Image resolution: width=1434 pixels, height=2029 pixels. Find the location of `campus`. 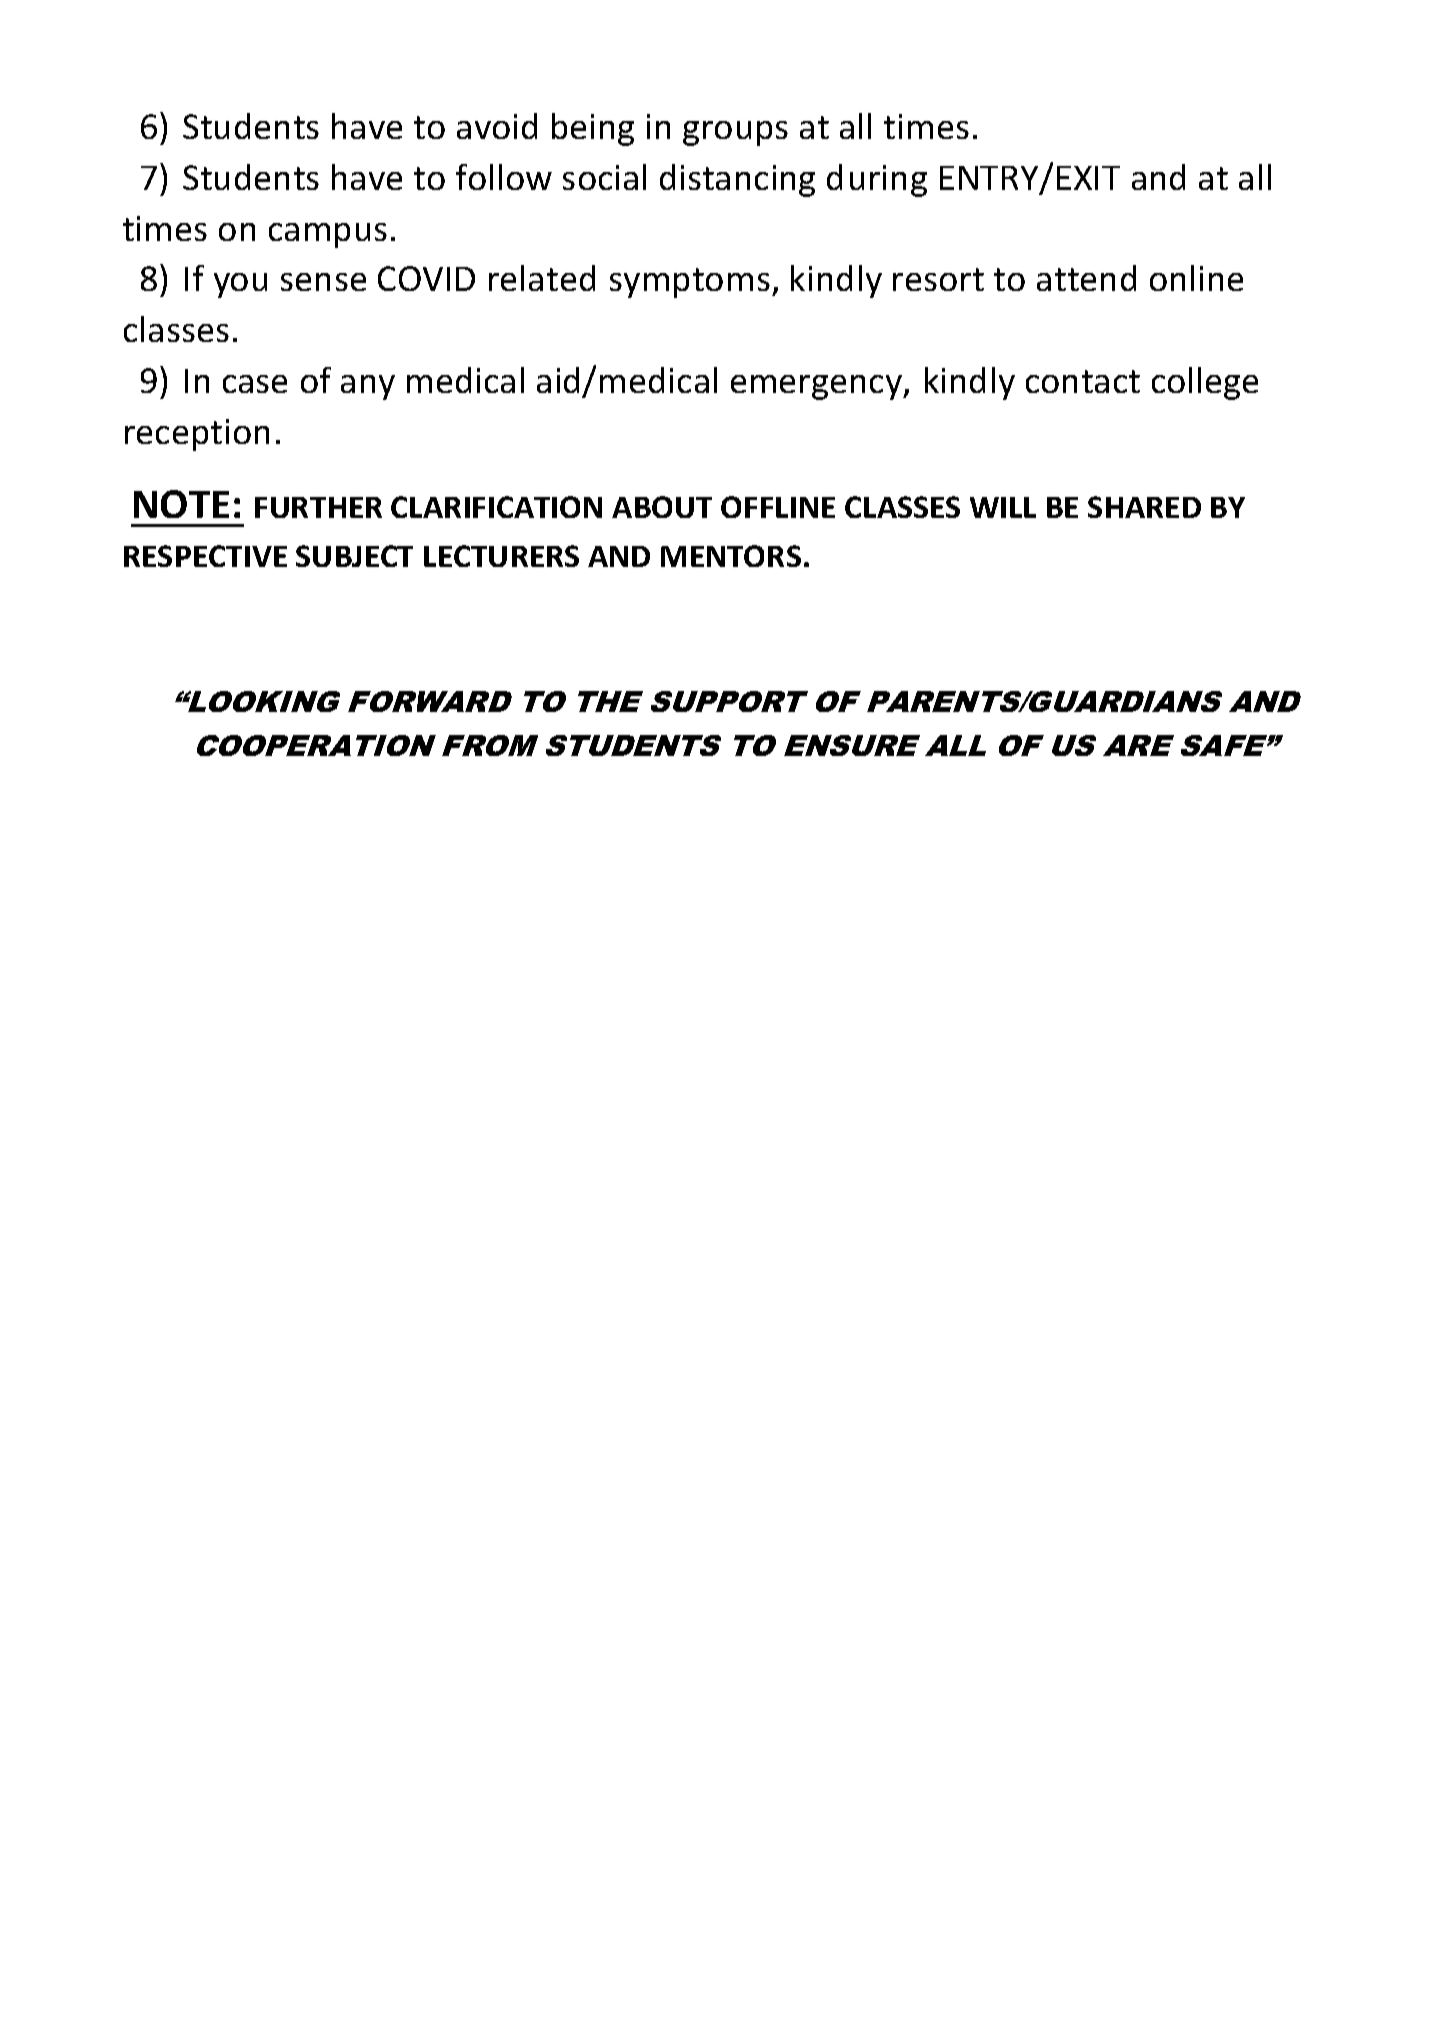

campus is located at coordinates (328, 235).
